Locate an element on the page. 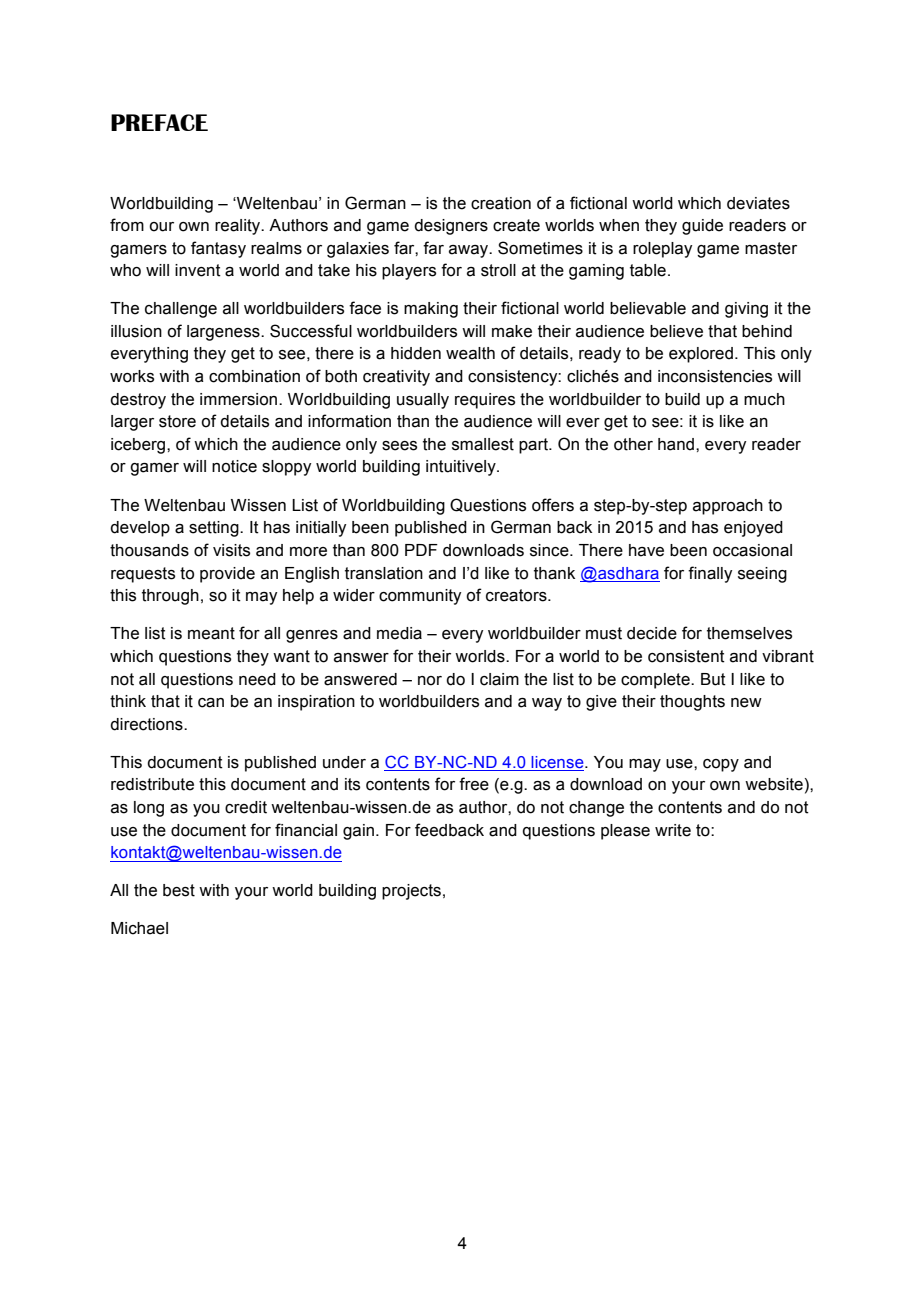  PDF is located at coordinates (421, 550).
